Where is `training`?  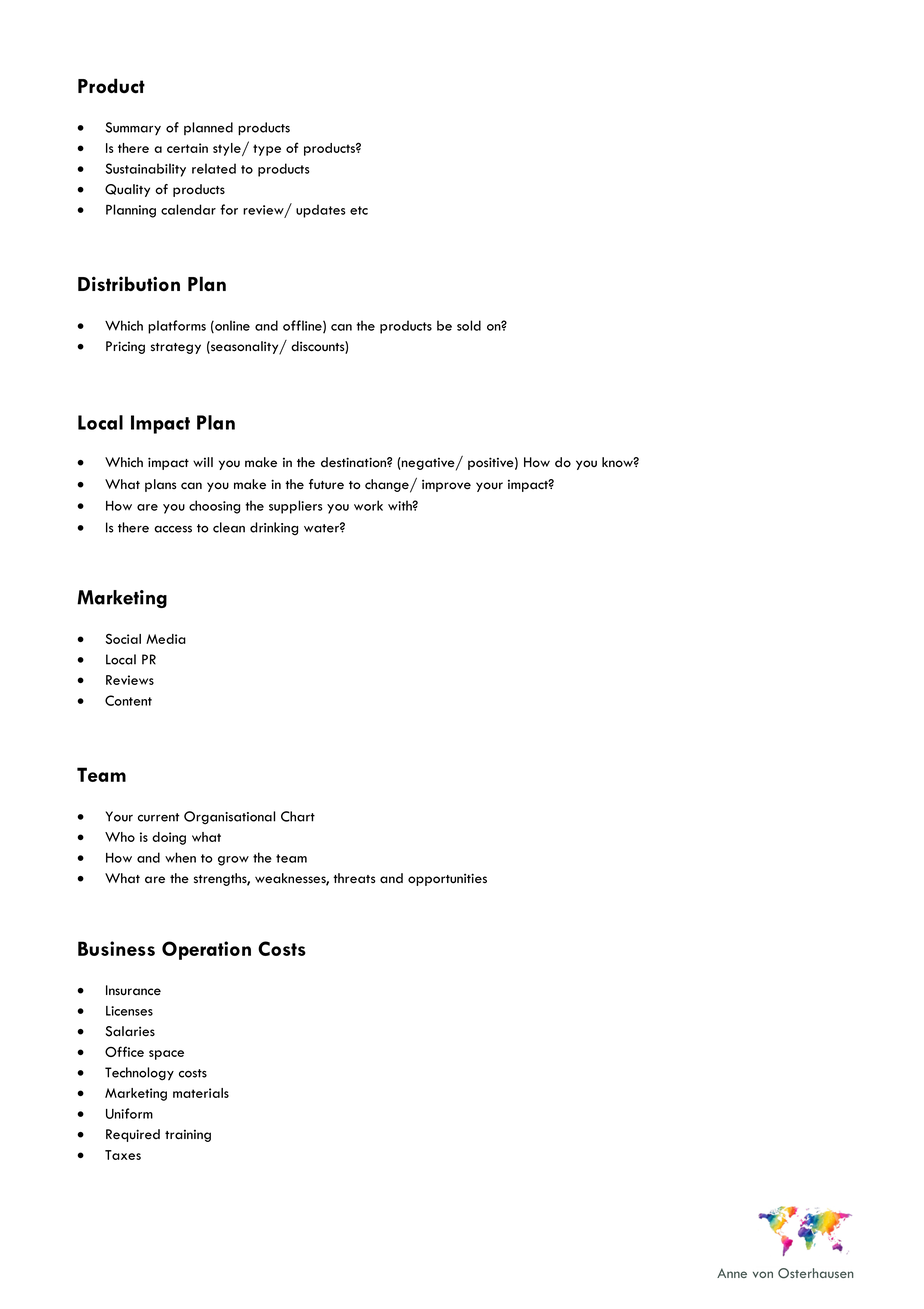
training is located at coordinates (188, 1136).
